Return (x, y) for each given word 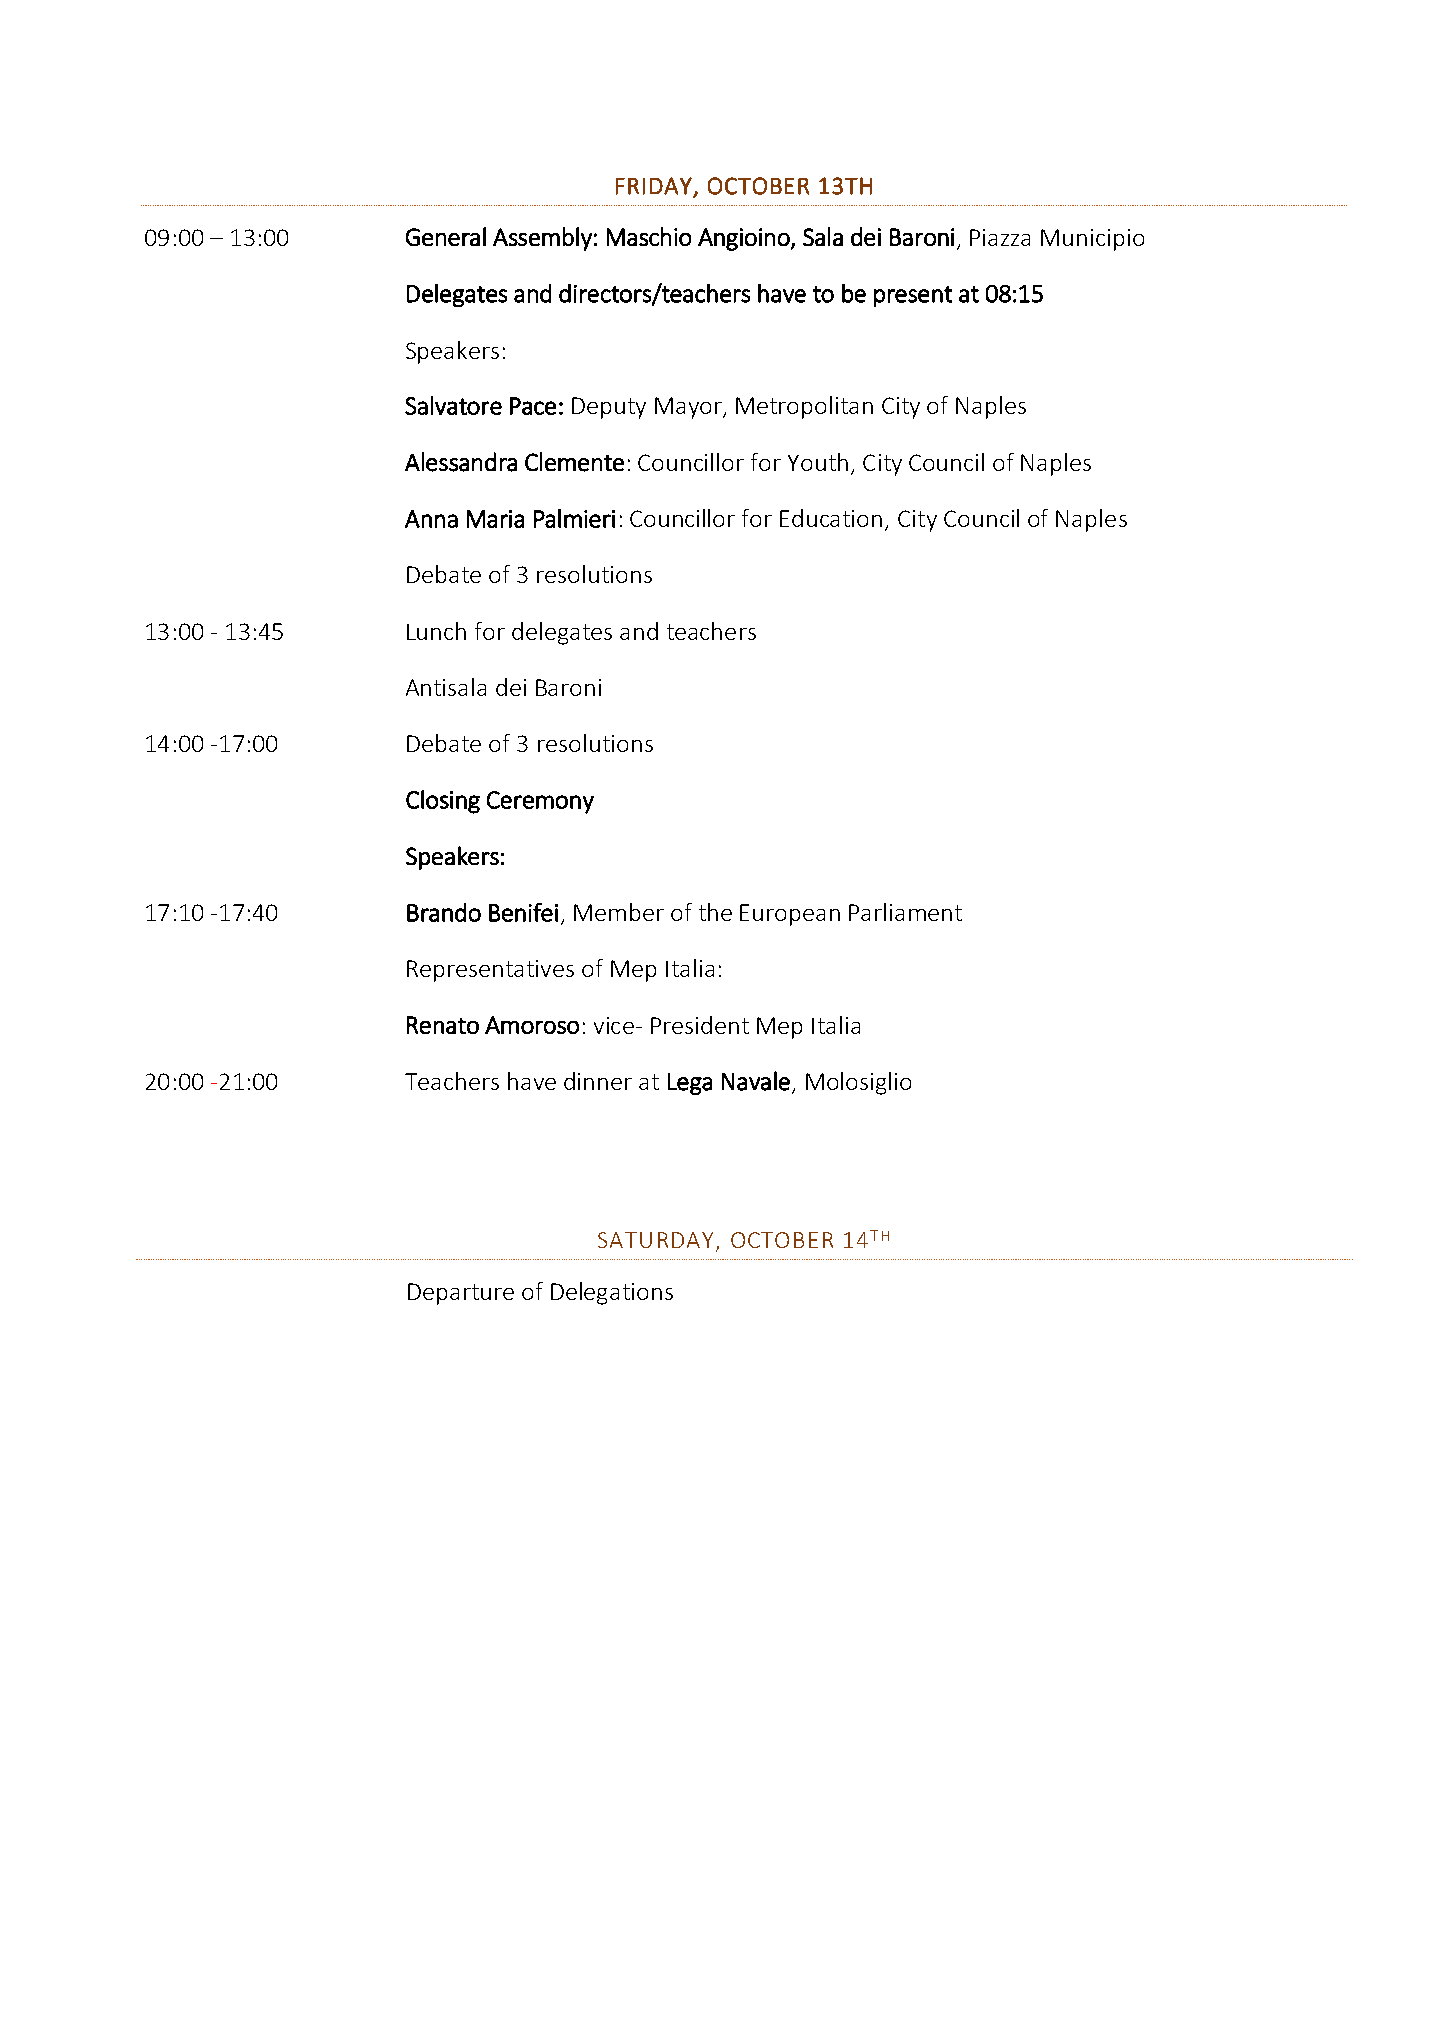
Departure (461, 1294)
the (715, 912)
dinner (598, 1081)
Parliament (905, 912)
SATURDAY (655, 1240)
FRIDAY (655, 187)
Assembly (542, 239)
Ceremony (540, 802)
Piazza (1000, 237)
